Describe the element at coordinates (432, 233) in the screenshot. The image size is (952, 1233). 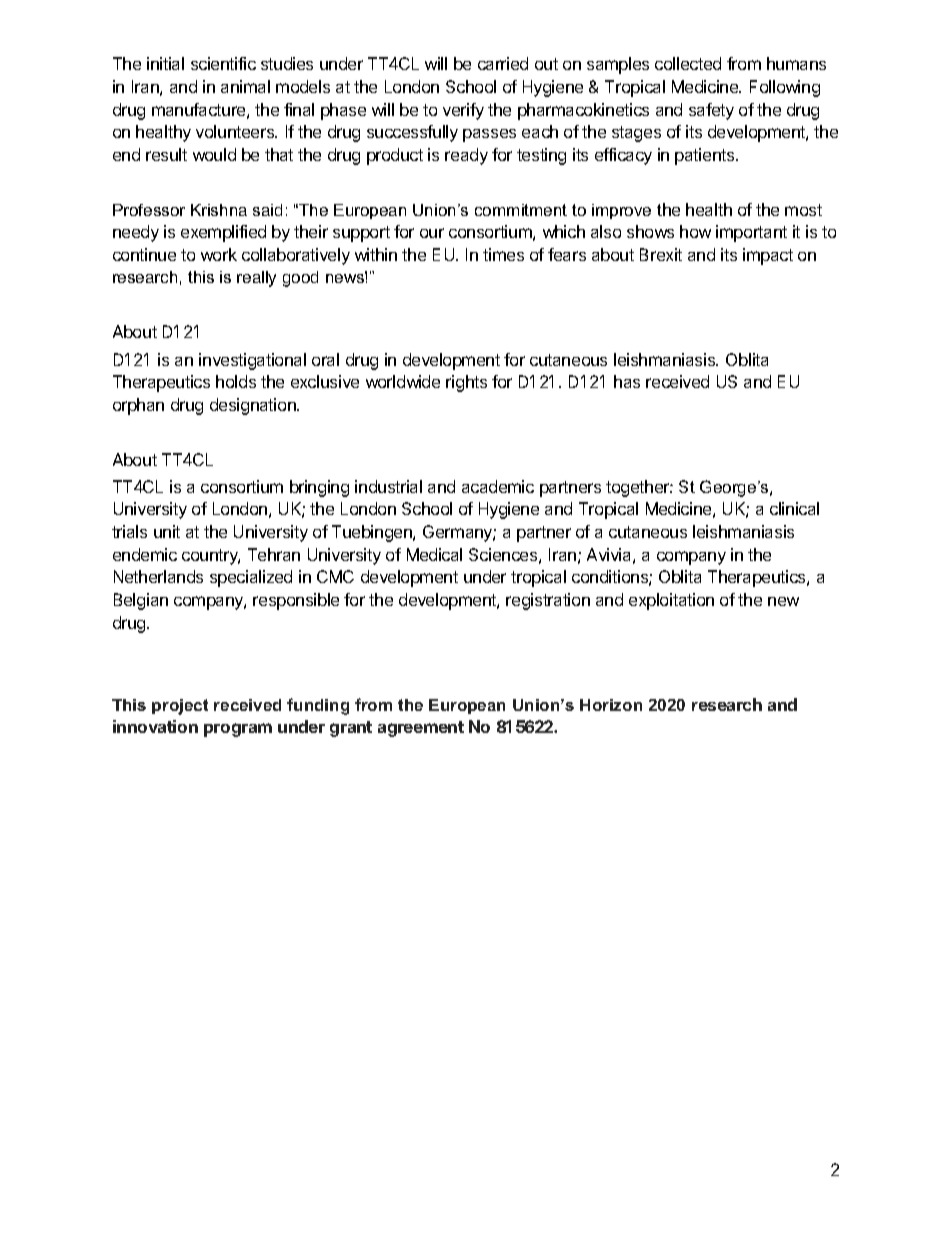
I see `our` at that location.
